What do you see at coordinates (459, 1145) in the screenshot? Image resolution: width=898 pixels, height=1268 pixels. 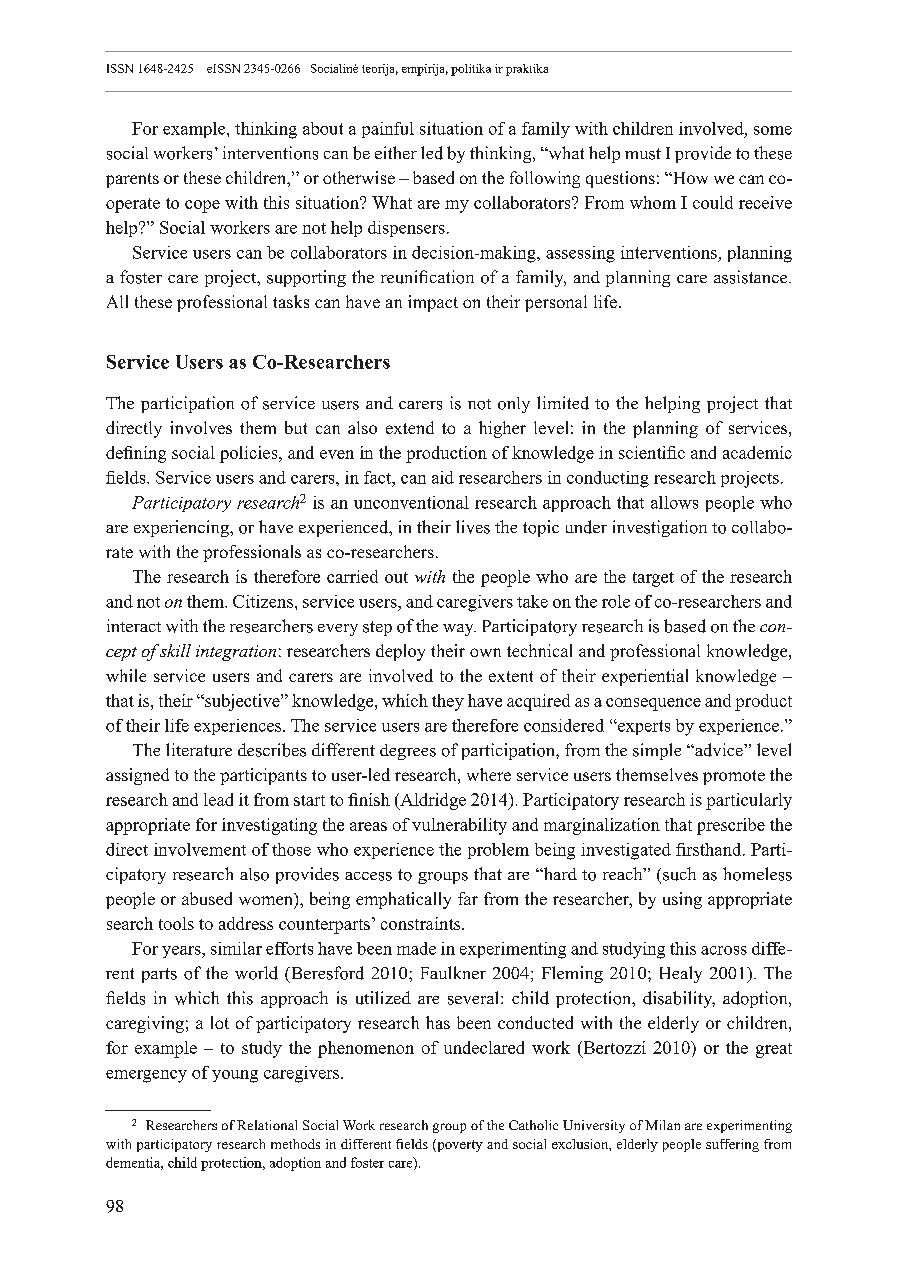 I see `poverty` at bounding box center [459, 1145].
